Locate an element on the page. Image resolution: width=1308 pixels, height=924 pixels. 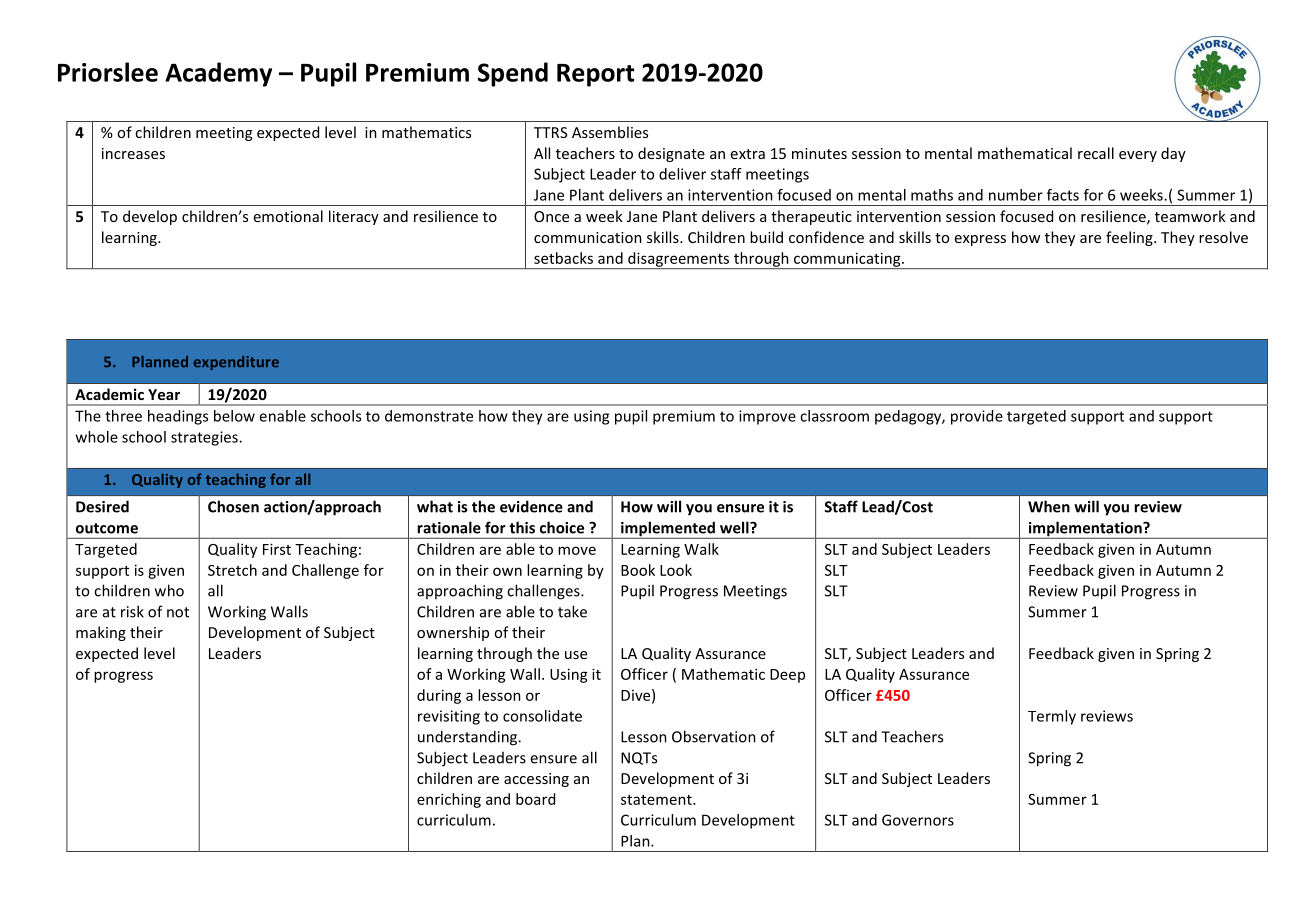
Academy is located at coordinates (218, 74).
